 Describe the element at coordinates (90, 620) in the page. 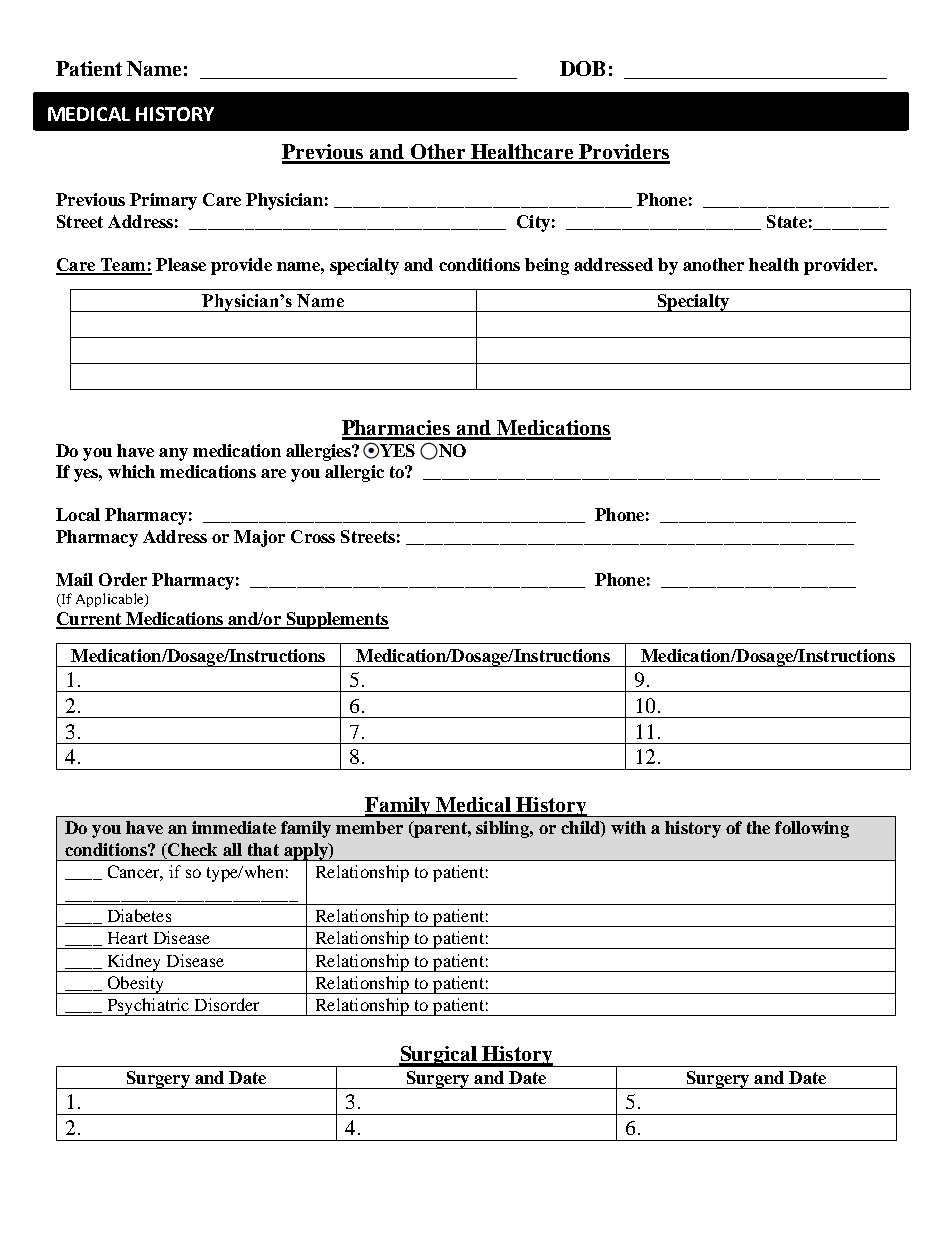

I see `Current` at that location.
